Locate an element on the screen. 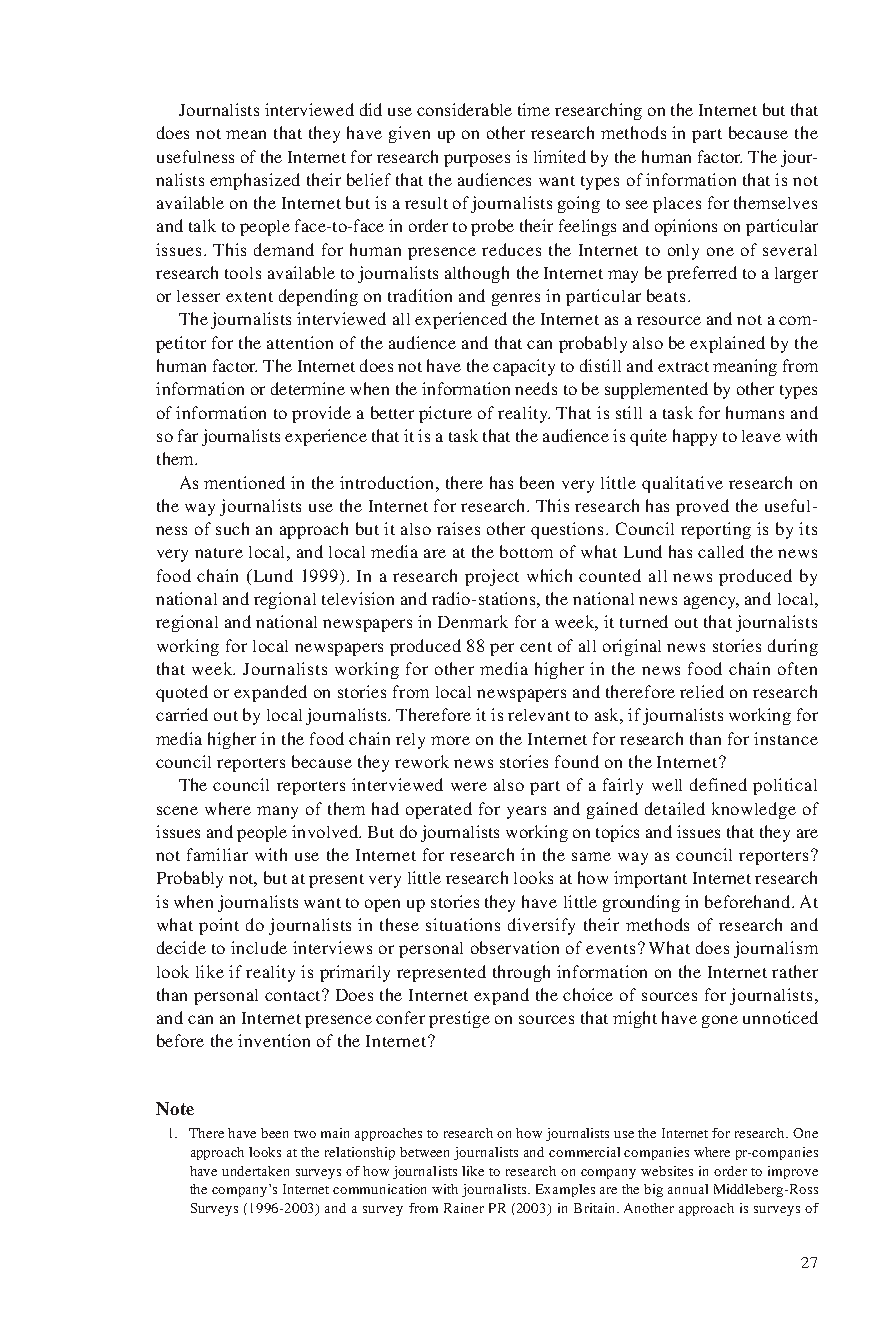 The image size is (896, 1319). talk is located at coordinates (202, 225).
